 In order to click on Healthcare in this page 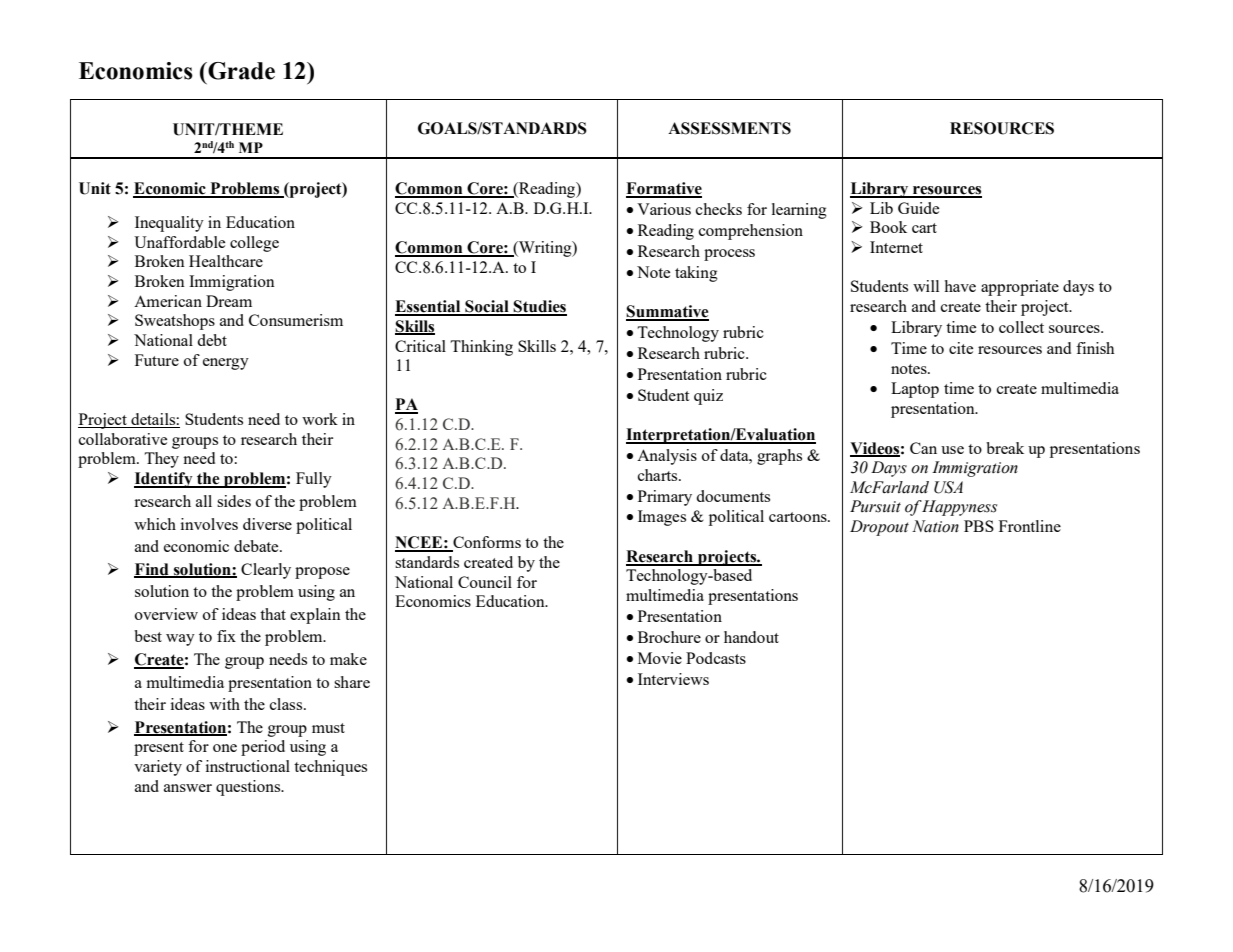, I will do `click(226, 261)`.
